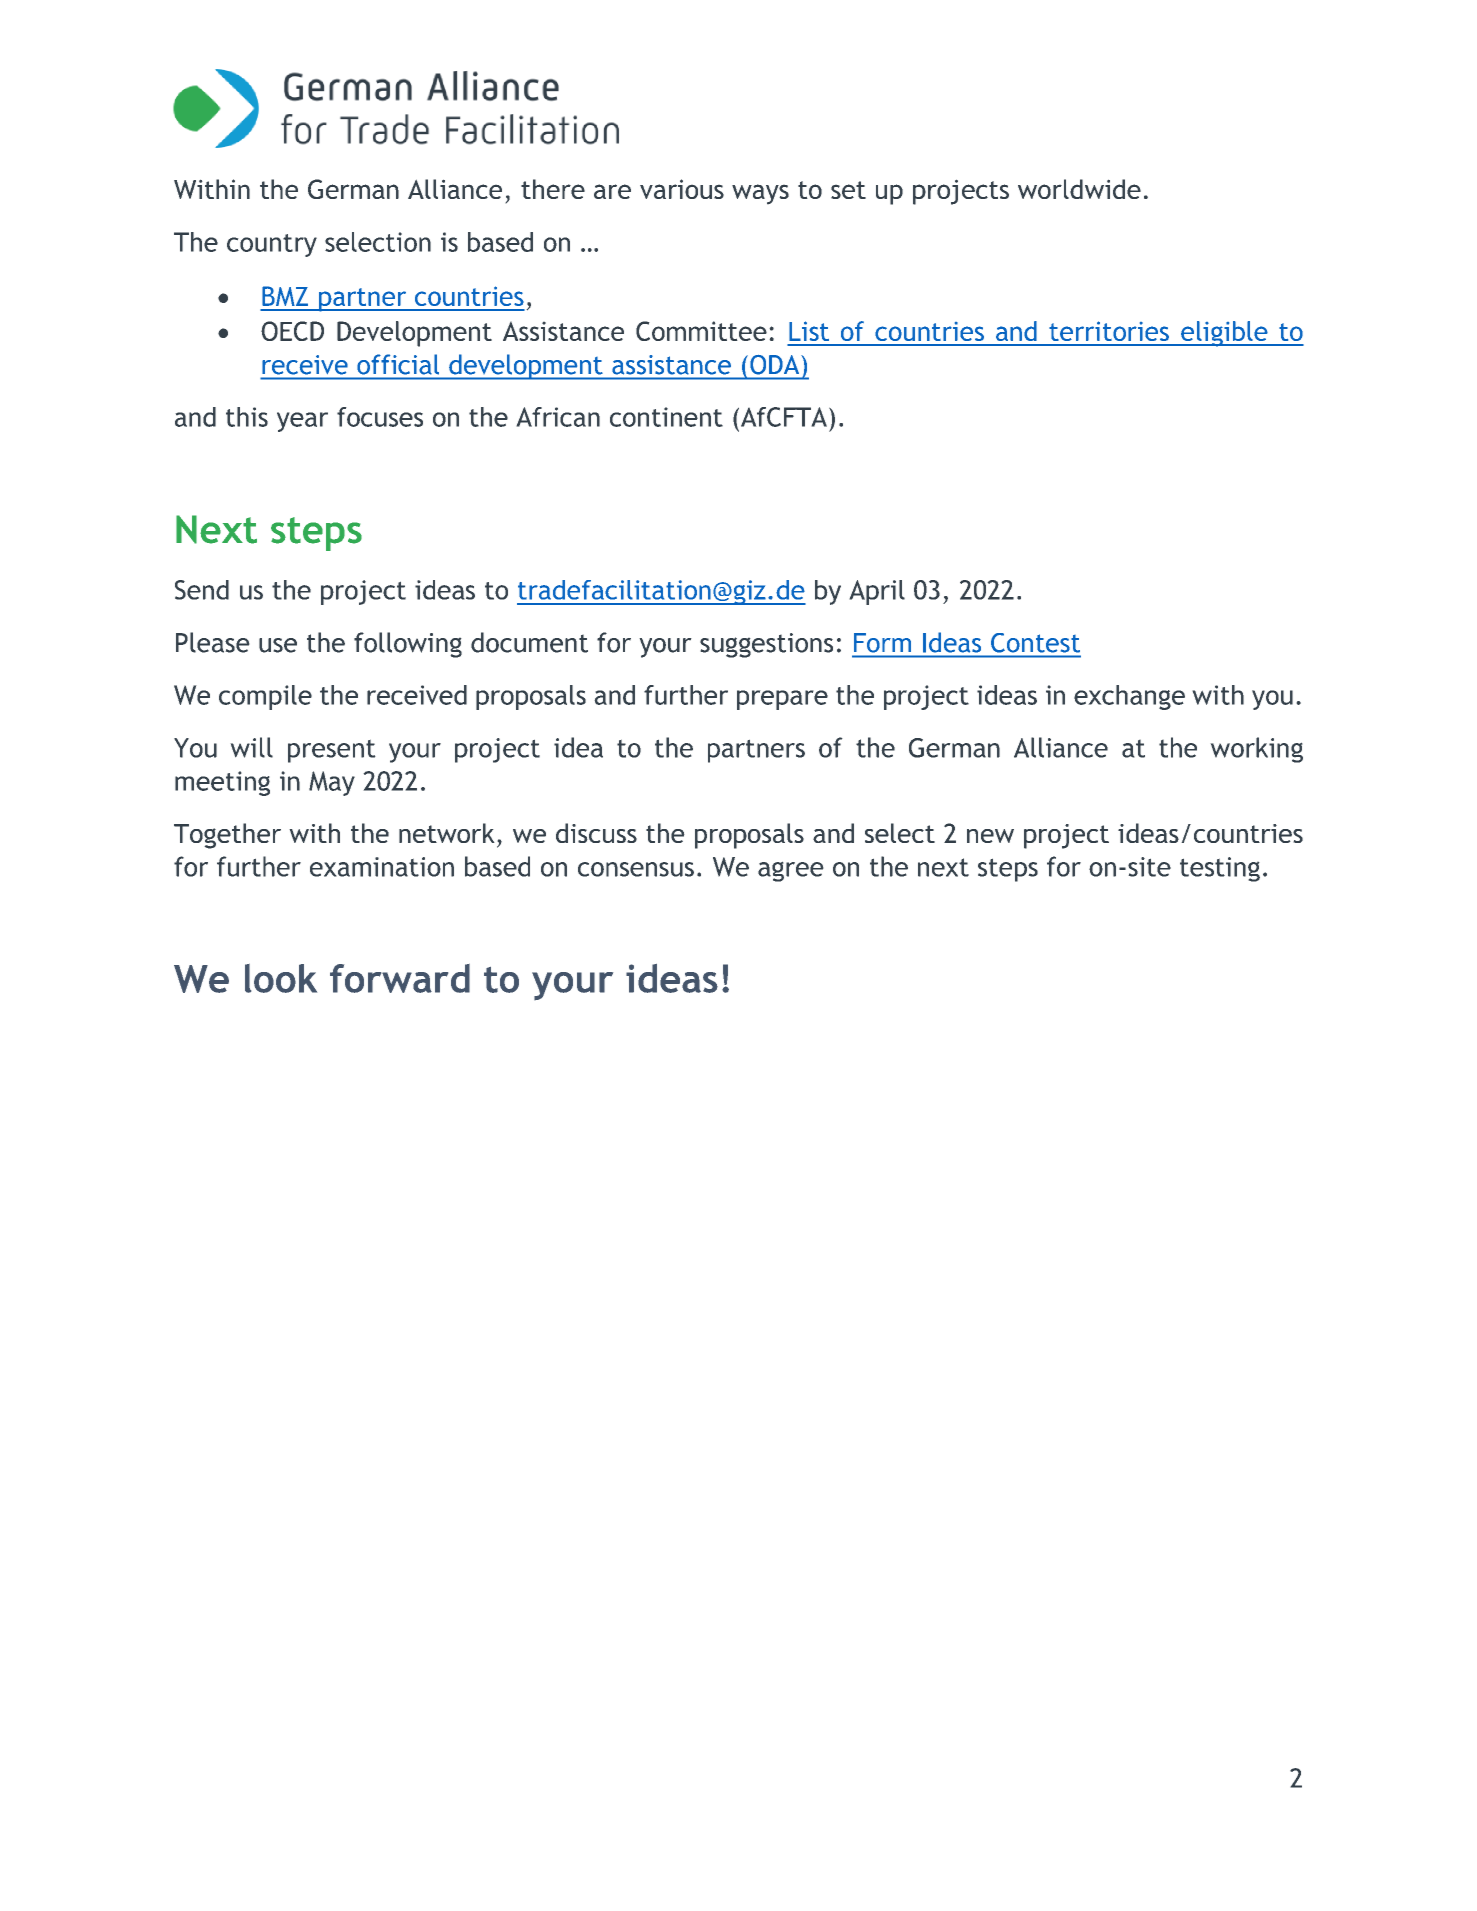  What do you see at coordinates (782, 700) in the screenshot?
I see `prepare` at bounding box center [782, 700].
